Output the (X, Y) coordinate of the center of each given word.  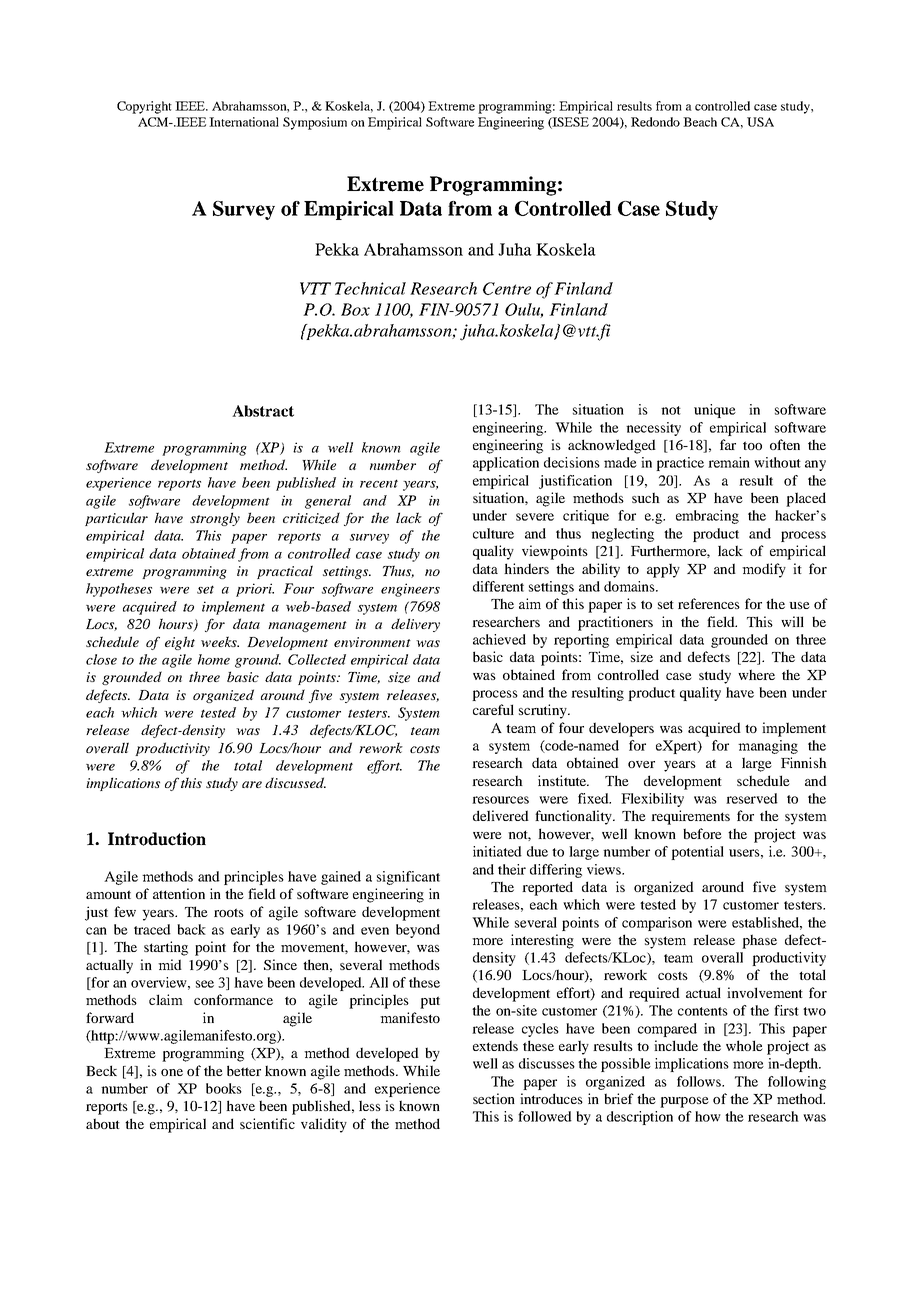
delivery (415, 625)
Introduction (157, 839)
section (494, 1098)
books (224, 1088)
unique (715, 411)
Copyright (144, 107)
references (709, 603)
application (506, 464)
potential (697, 853)
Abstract (263, 411)
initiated (497, 851)
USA (760, 122)
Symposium (315, 123)
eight (180, 643)
